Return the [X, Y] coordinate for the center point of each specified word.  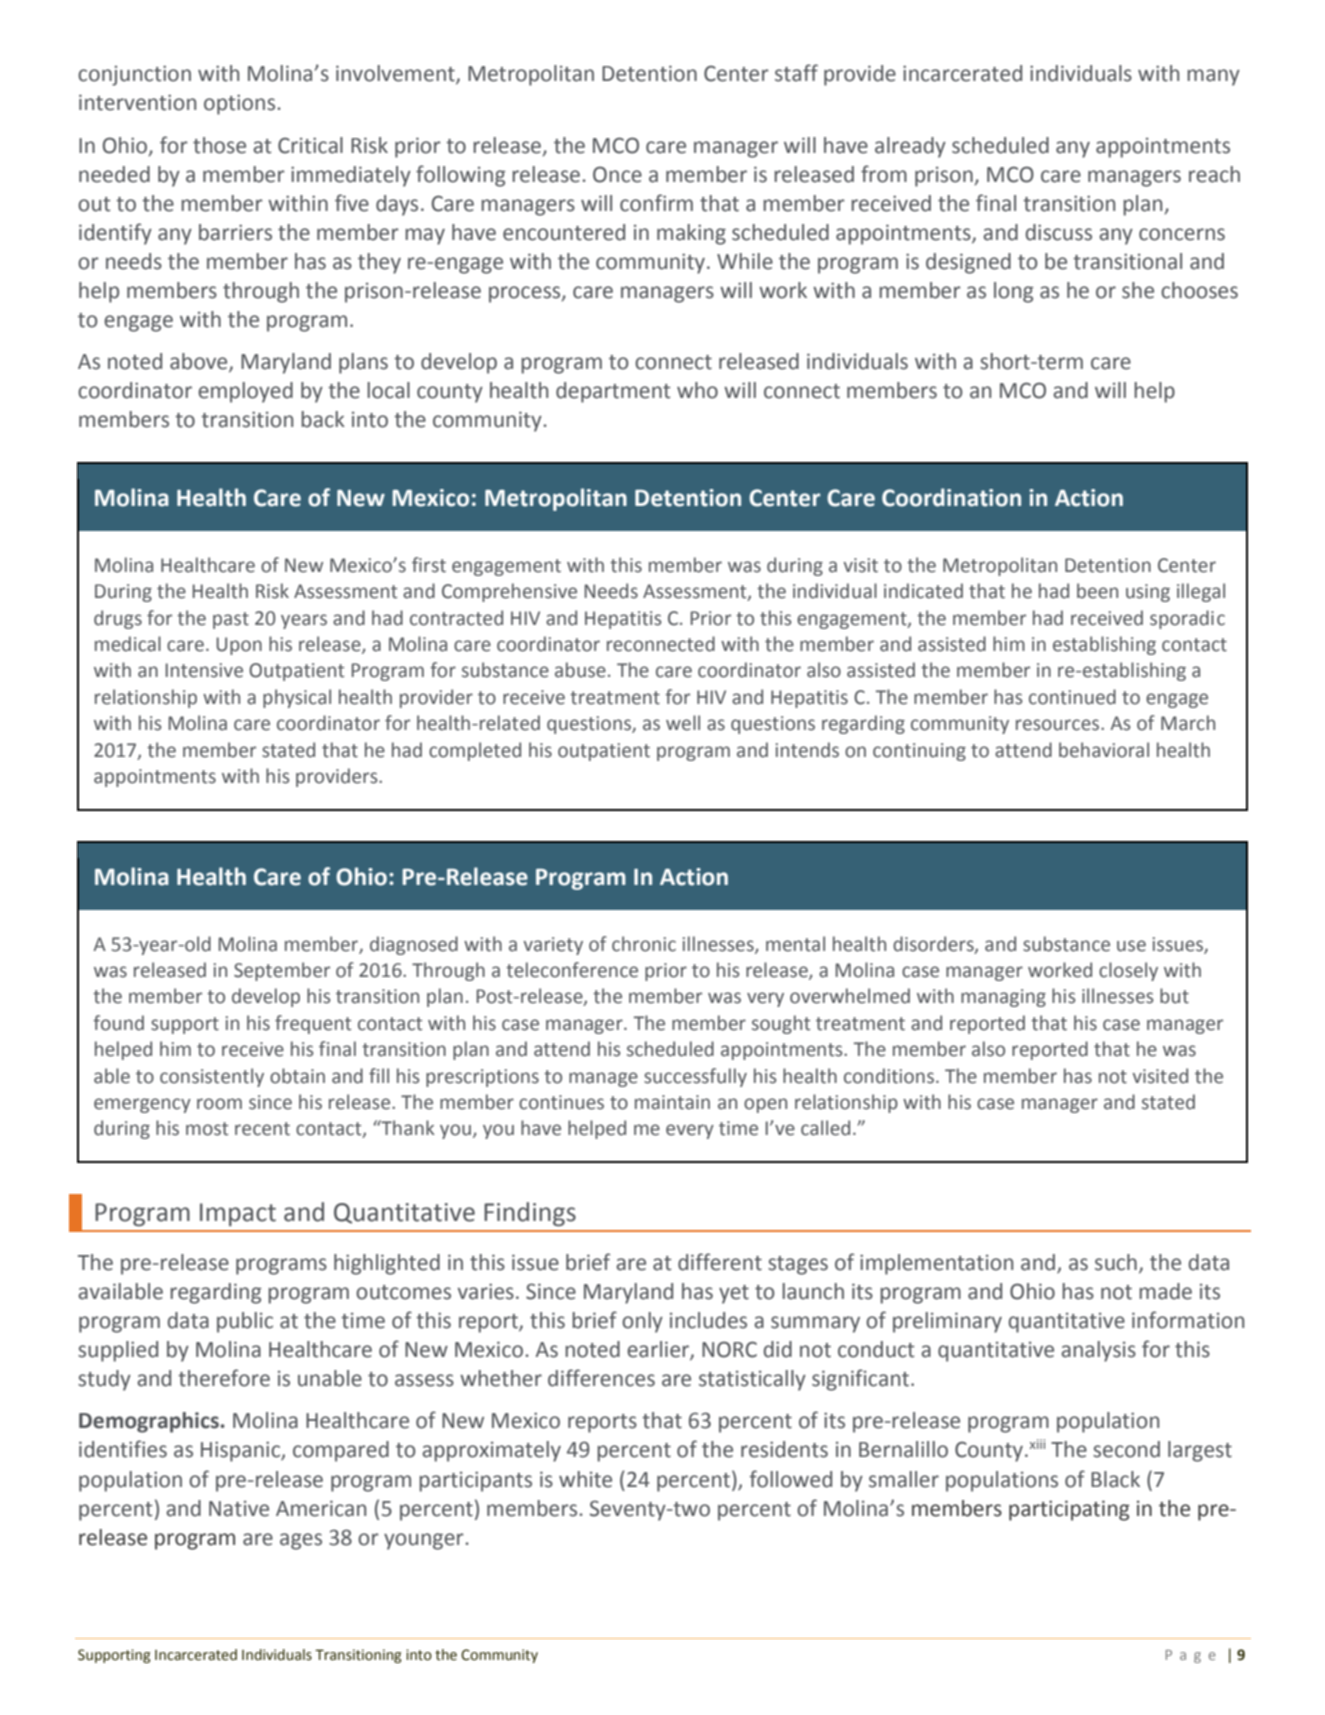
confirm [656, 203]
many [1213, 77]
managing [1003, 998]
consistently [212, 1077]
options [241, 104]
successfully [695, 1077]
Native [239, 1509]
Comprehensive [509, 592]
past [231, 620]
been [1097, 591]
